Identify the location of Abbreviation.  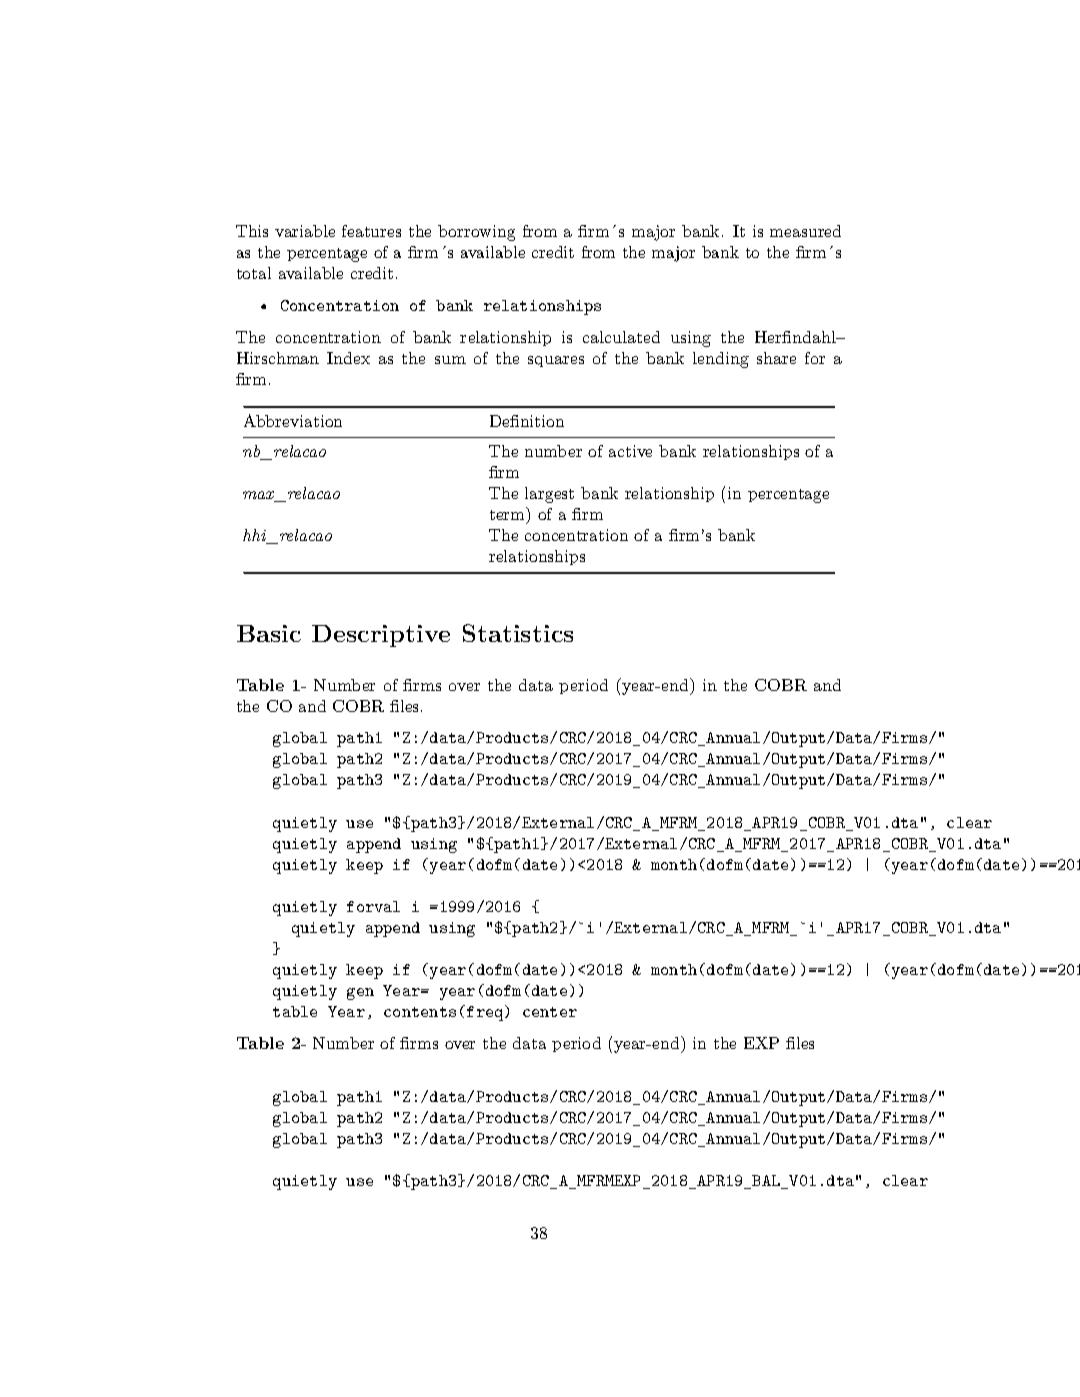
(293, 420).
